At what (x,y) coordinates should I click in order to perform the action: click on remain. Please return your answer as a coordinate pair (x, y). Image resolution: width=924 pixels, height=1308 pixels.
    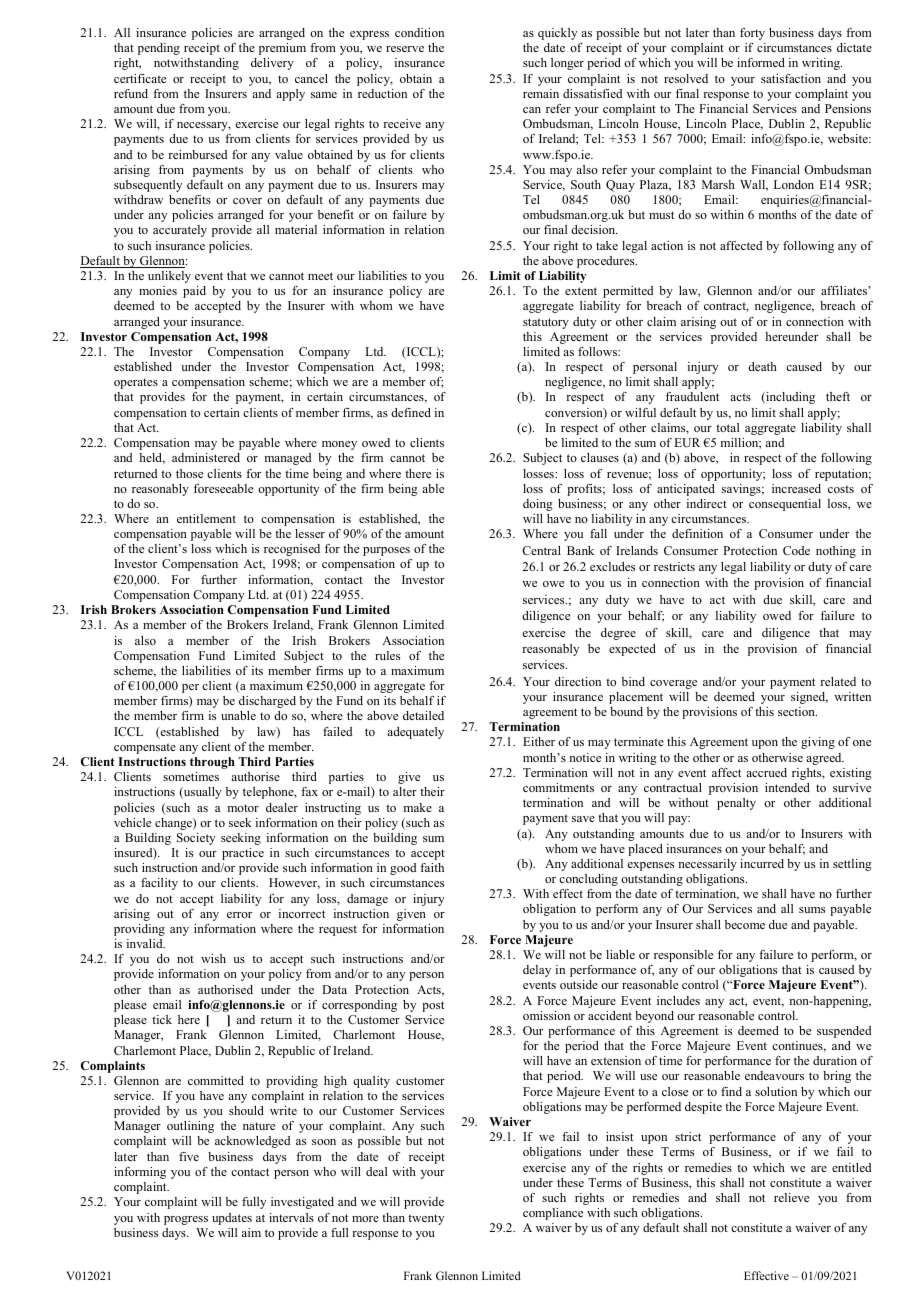
    Looking at the image, I should click on (541, 93).
